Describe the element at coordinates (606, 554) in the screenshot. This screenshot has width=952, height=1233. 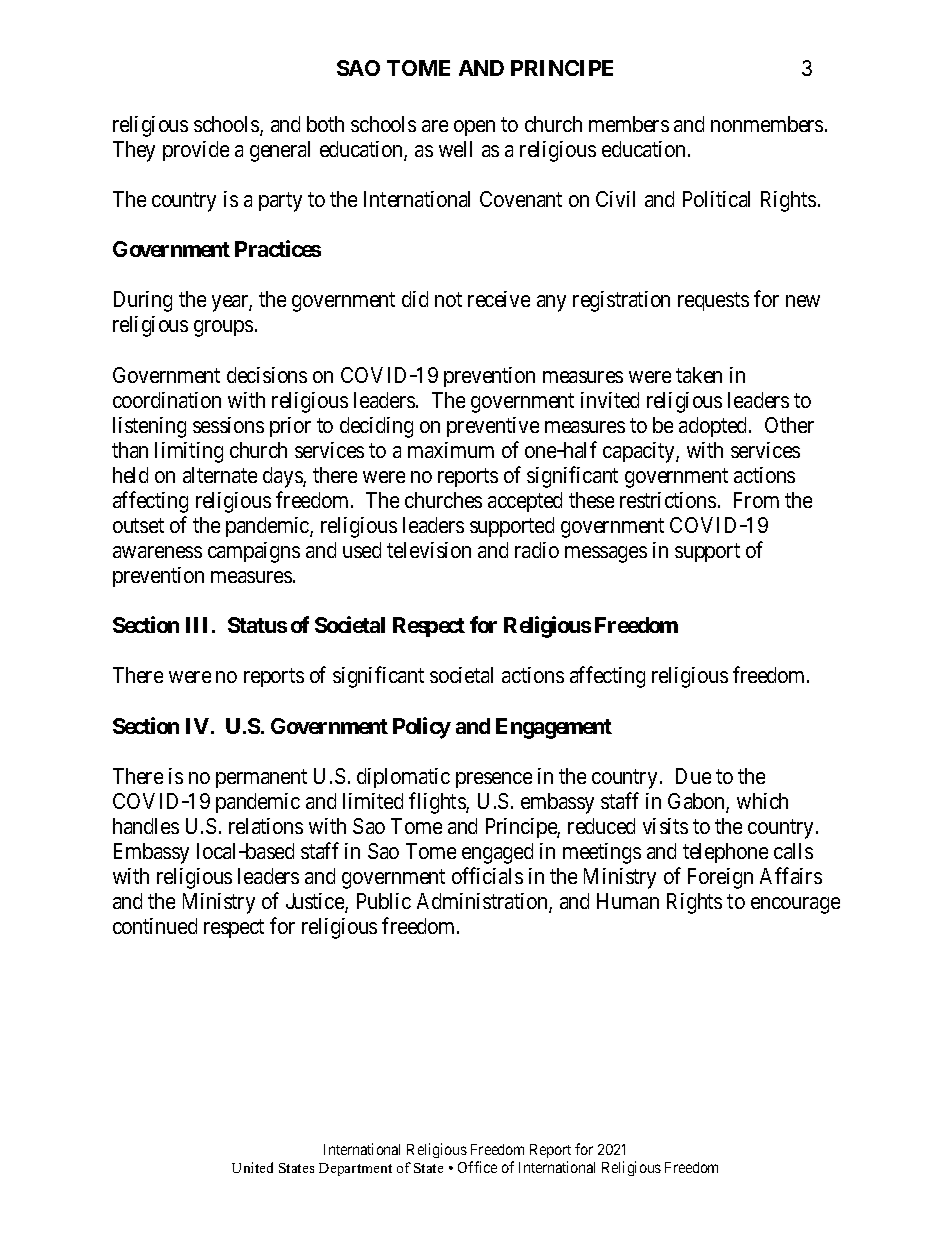
I see `messages` at that location.
